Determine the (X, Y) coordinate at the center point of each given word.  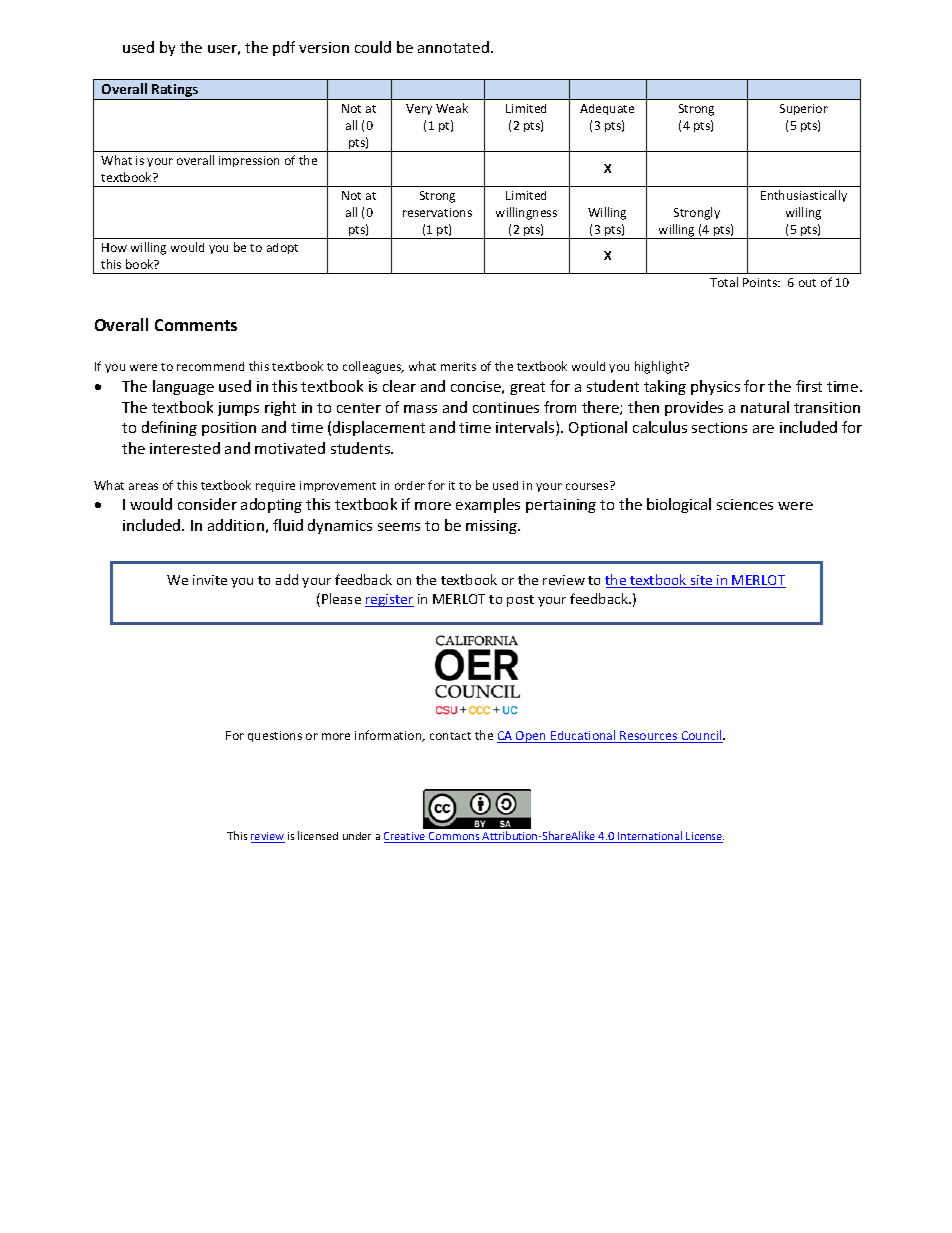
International (650, 837)
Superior (804, 109)
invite (210, 580)
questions (275, 736)
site (702, 581)
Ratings (175, 92)
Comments (196, 325)
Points (761, 282)
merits (458, 366)
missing (492, 527)
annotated (453, 47)
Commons (454, 837)
